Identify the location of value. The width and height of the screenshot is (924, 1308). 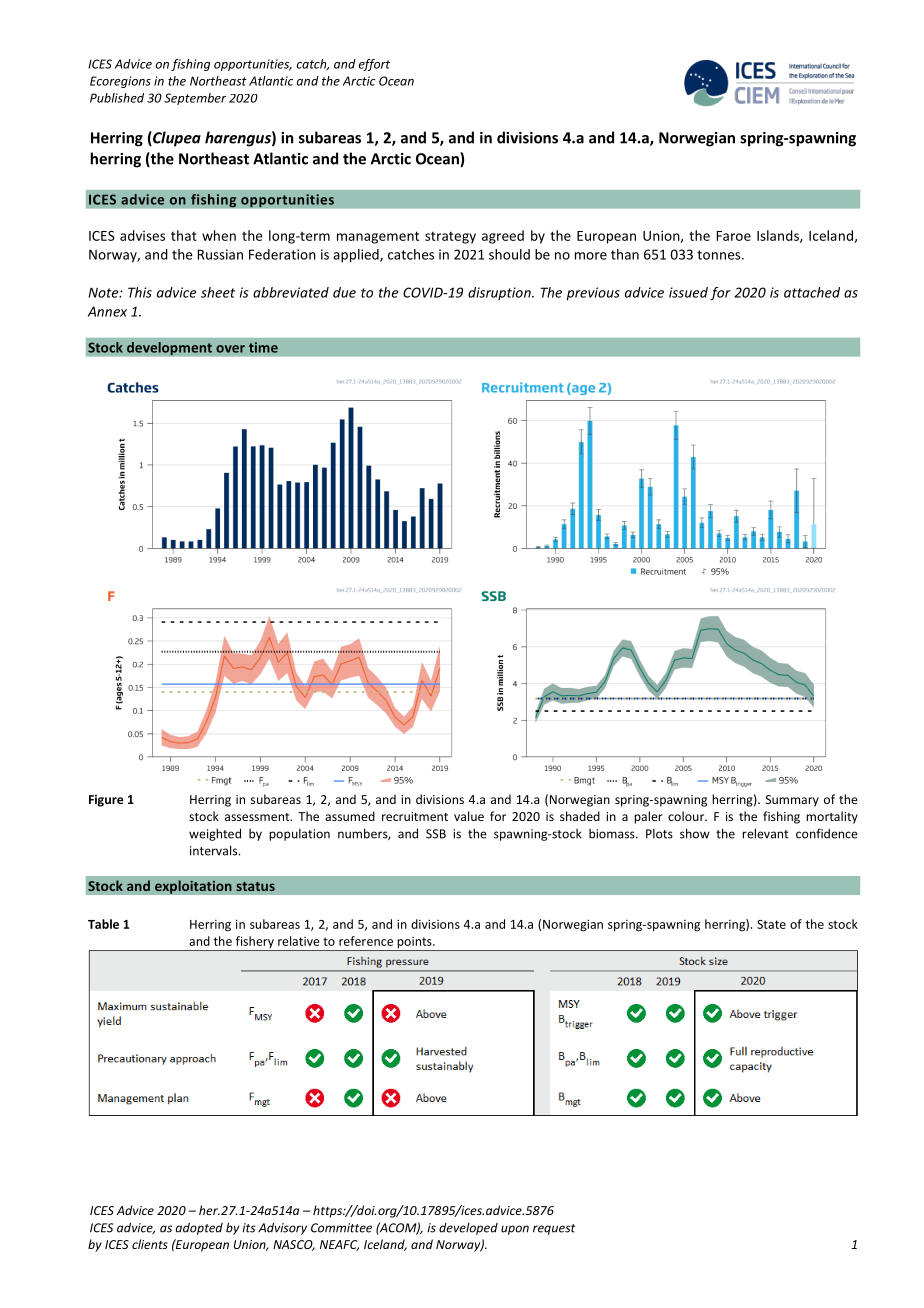
(469, 816).
